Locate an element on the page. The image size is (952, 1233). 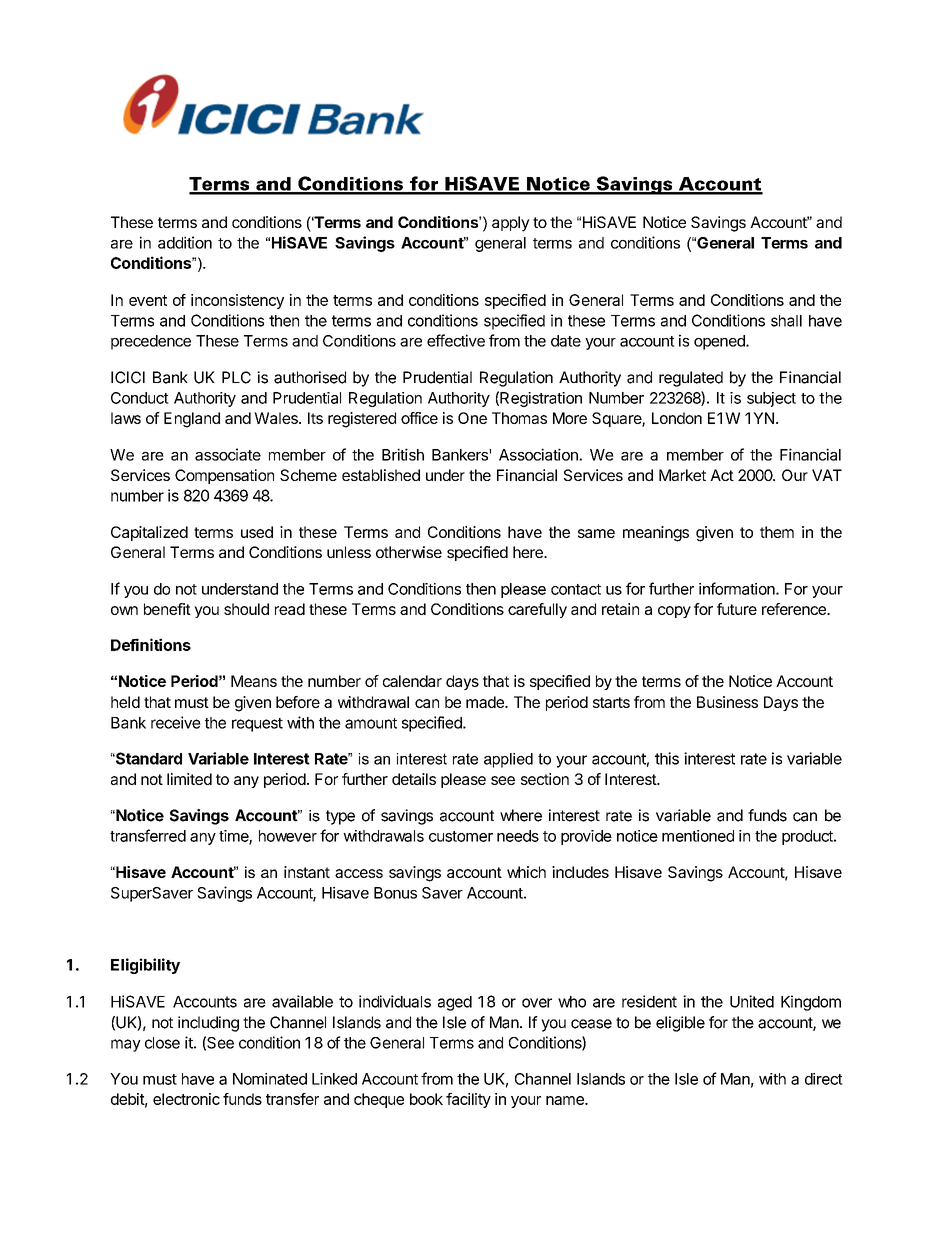
customer is located at coordinates (461, 836).
